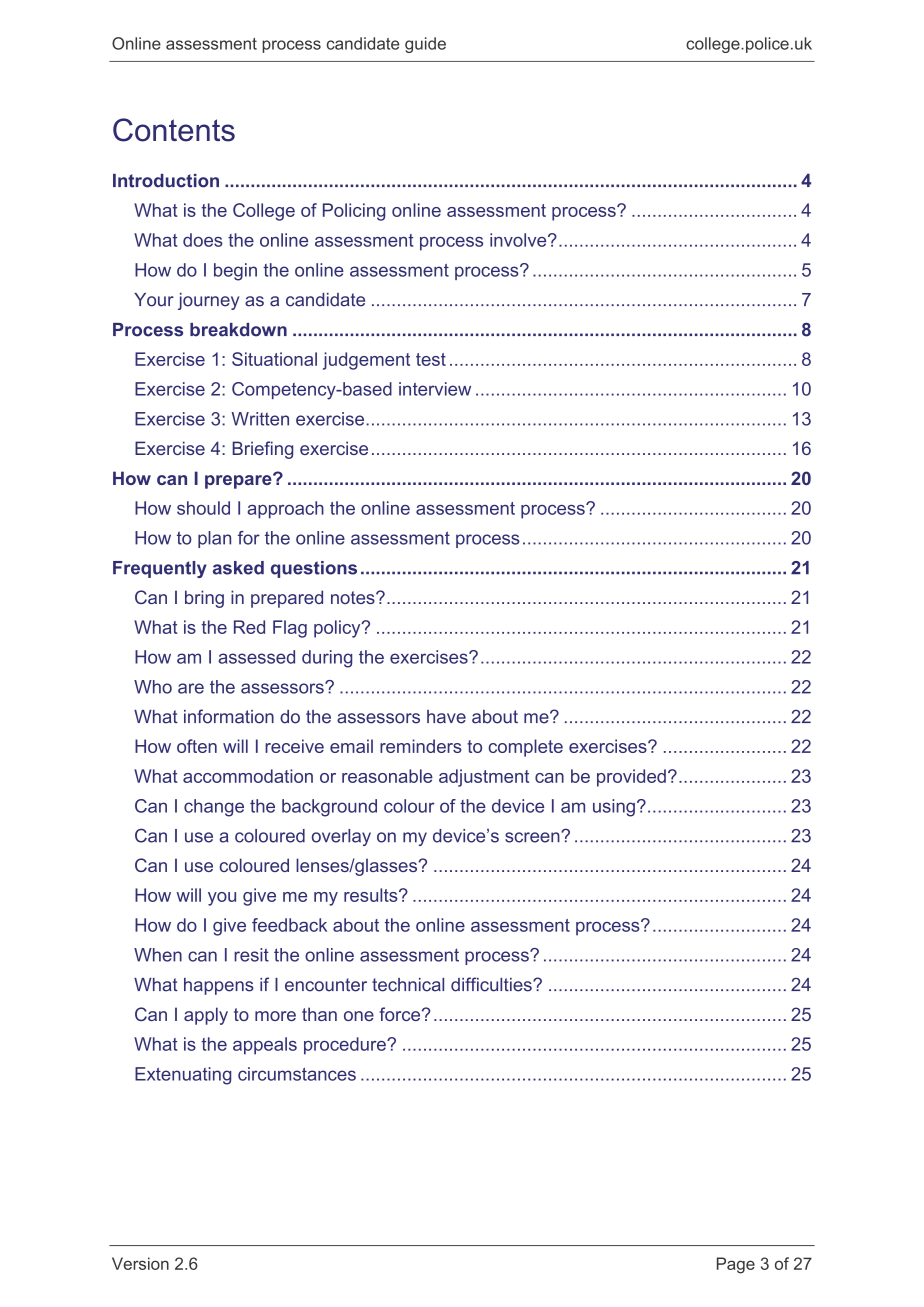  What do you see at coordinates (354, 212) in the screenshot?
I see `Policing` at bounding box center [354, 212].
